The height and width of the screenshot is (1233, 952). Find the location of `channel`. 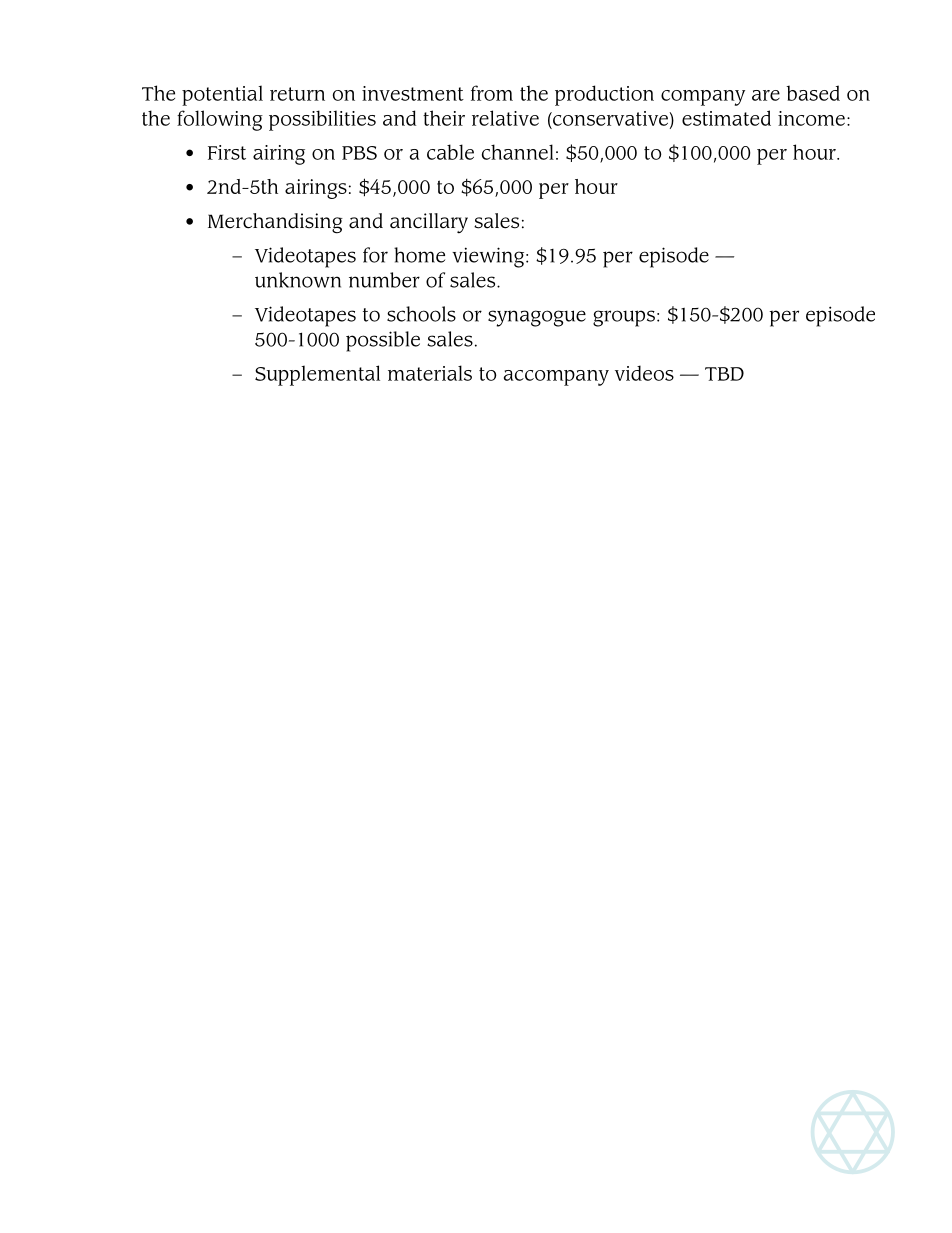

channel is located at coordinates (518, 152).
